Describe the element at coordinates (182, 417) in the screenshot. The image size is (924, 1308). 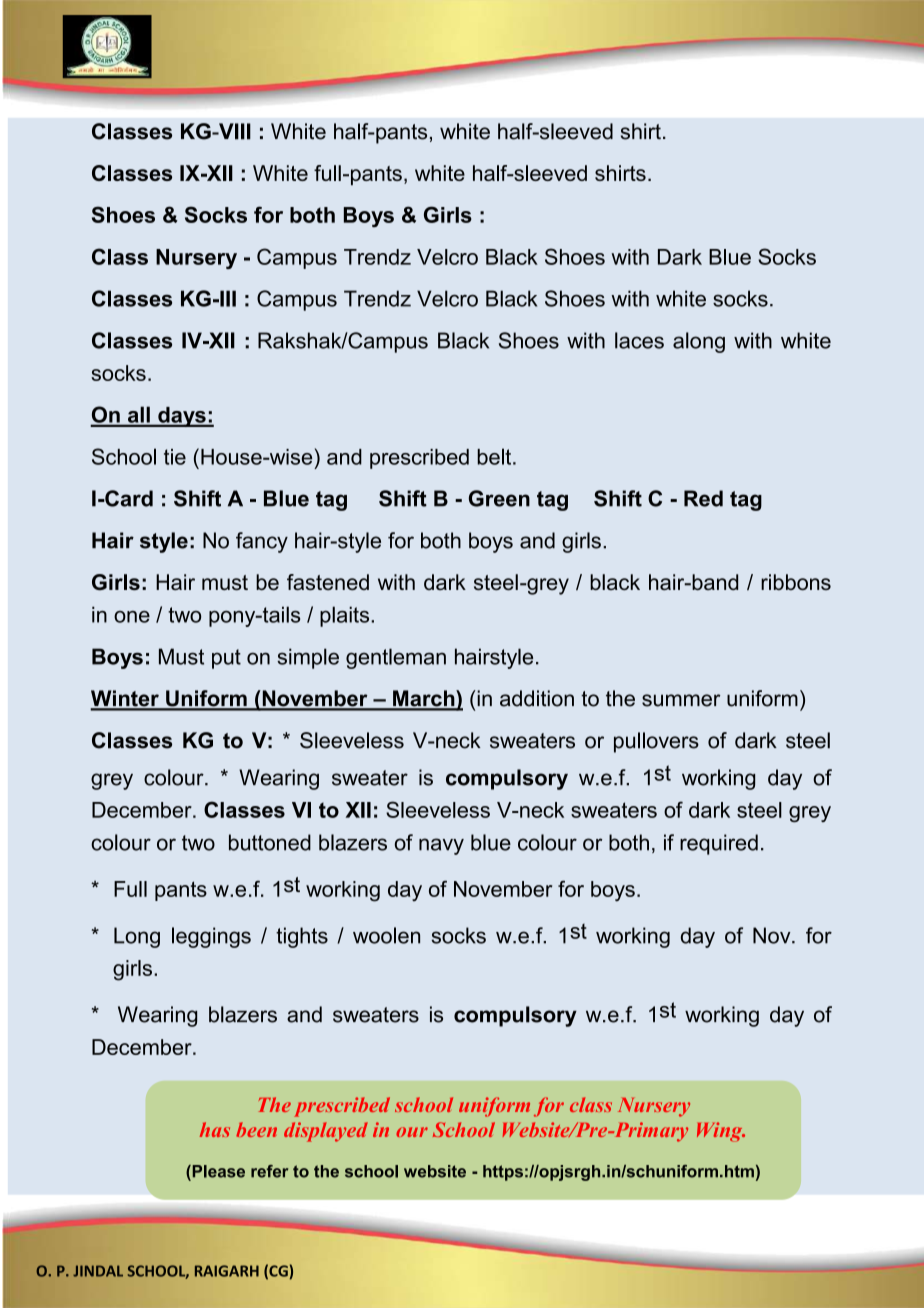
I see `days` at that location.
